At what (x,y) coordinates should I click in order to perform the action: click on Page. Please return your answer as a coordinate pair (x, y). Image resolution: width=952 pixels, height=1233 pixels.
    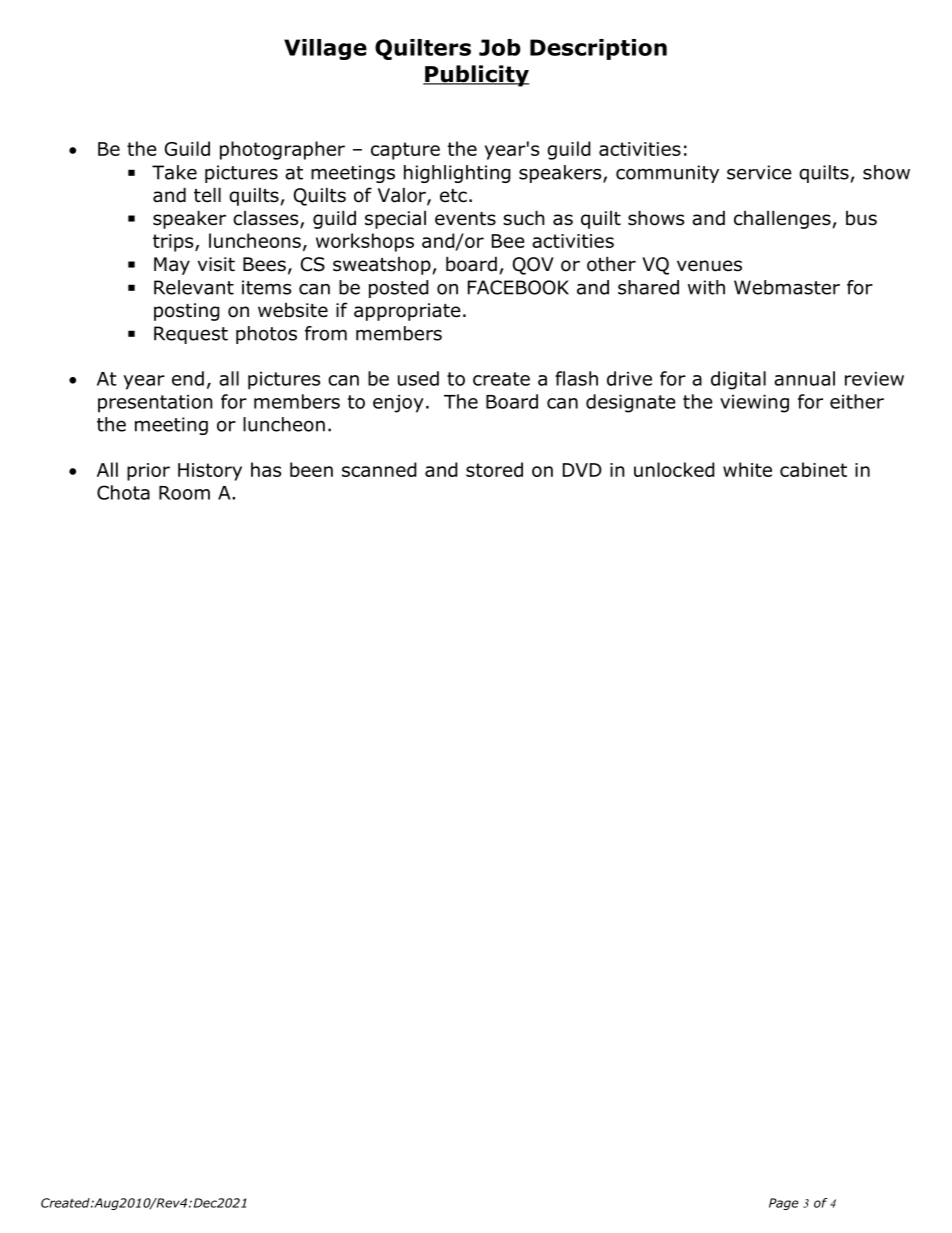
    Looking at the image, I should click on (784, 1204).
